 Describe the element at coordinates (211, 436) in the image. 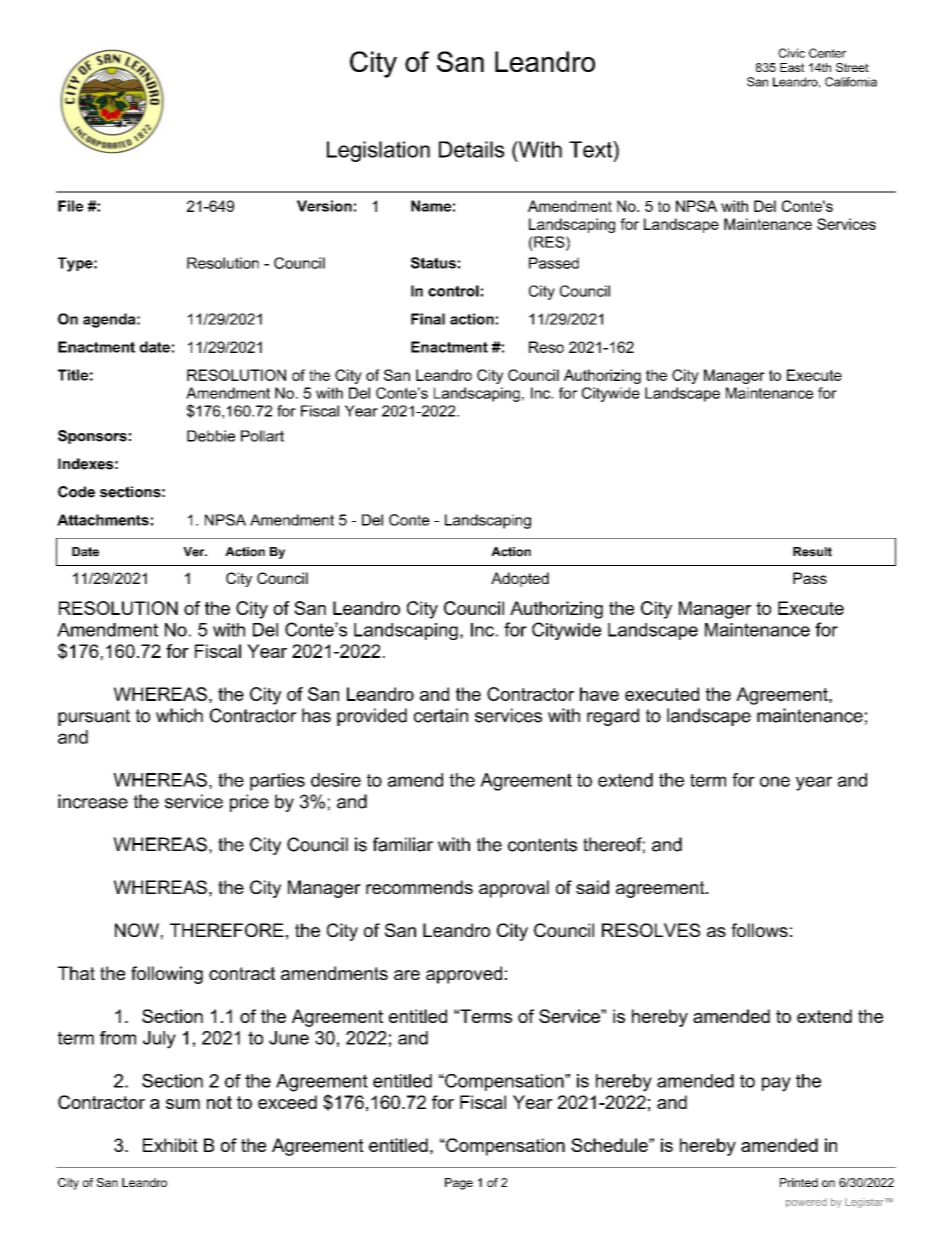

I see `Debbie` at that location.
